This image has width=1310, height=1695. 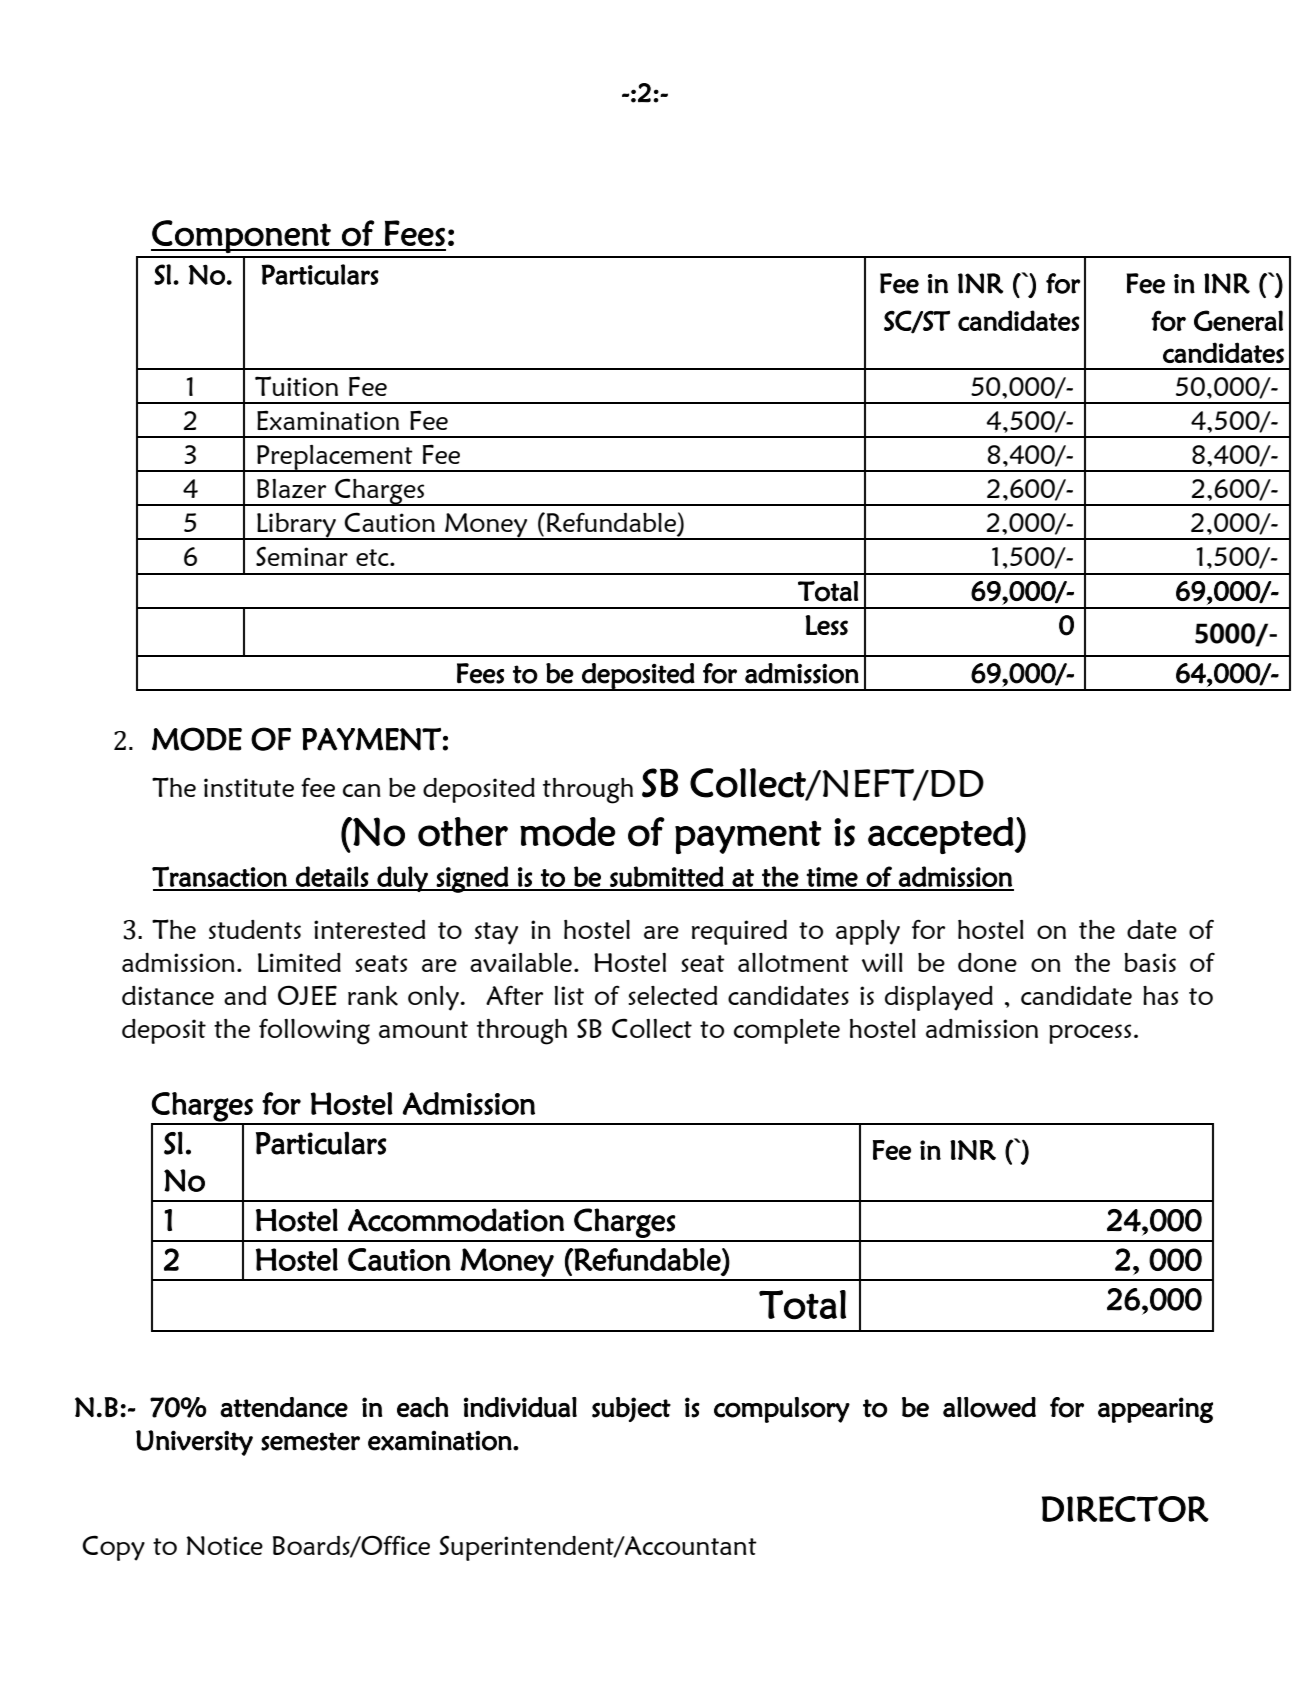 I want to click on institute, so click(x=249, y=787).
